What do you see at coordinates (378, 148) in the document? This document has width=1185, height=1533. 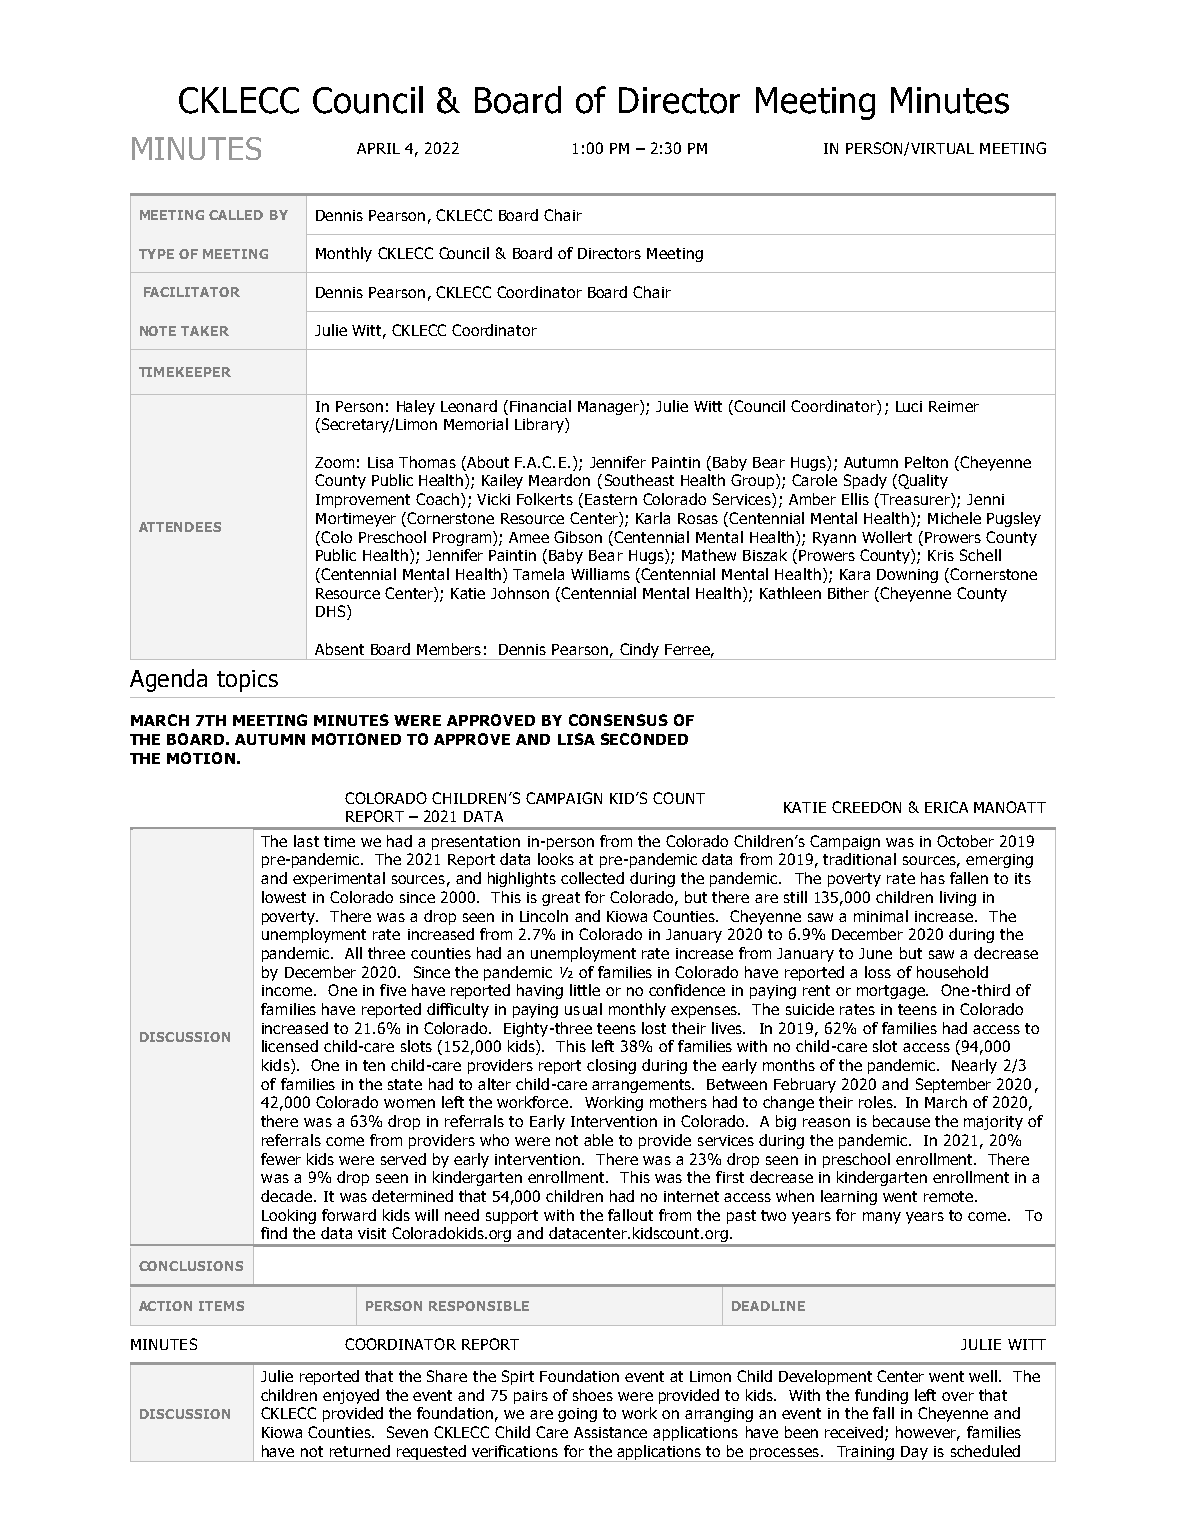 I see `APRIL` at bounding box center [378, 148].
